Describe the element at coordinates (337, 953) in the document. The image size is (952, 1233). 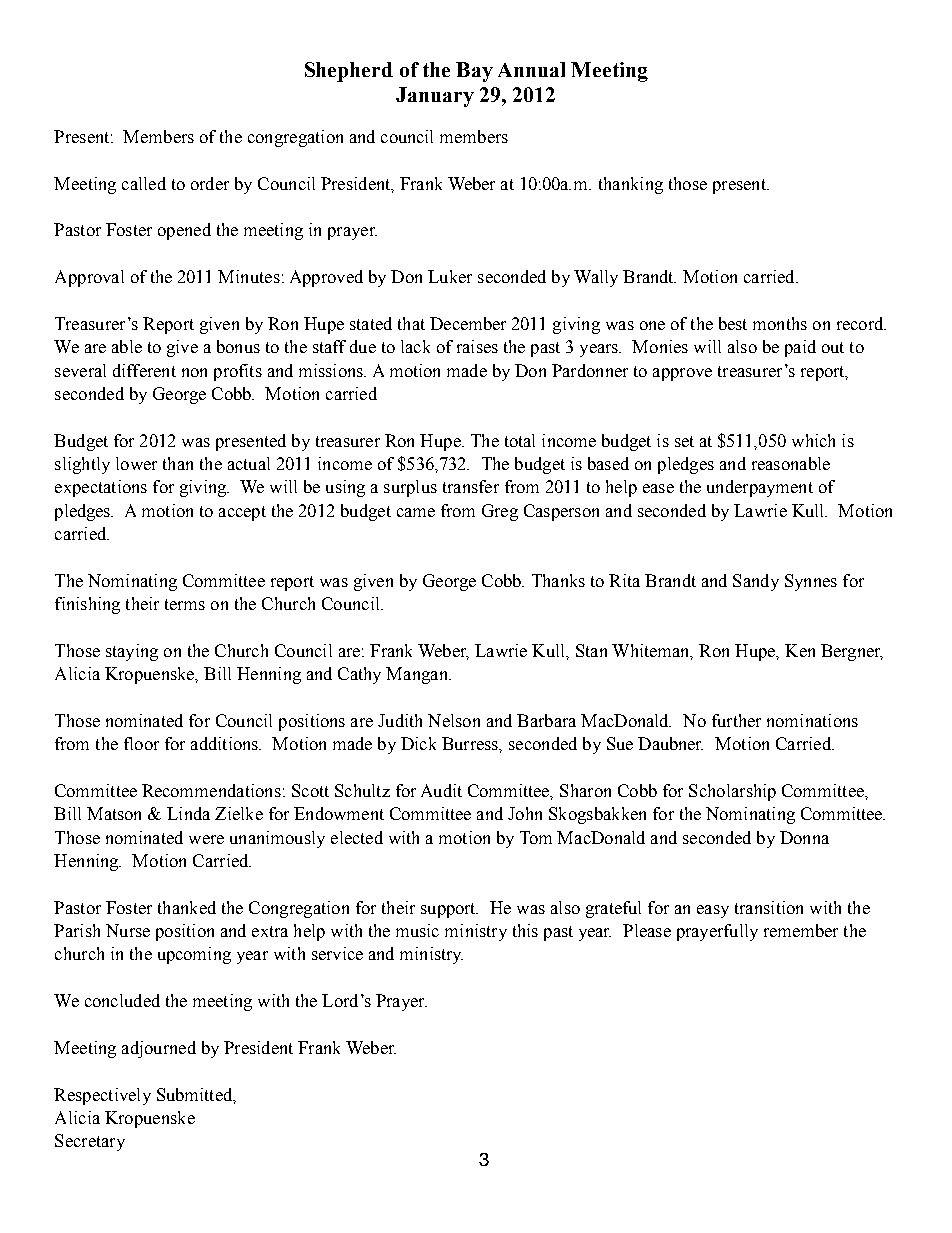
I see `service` at that location.
